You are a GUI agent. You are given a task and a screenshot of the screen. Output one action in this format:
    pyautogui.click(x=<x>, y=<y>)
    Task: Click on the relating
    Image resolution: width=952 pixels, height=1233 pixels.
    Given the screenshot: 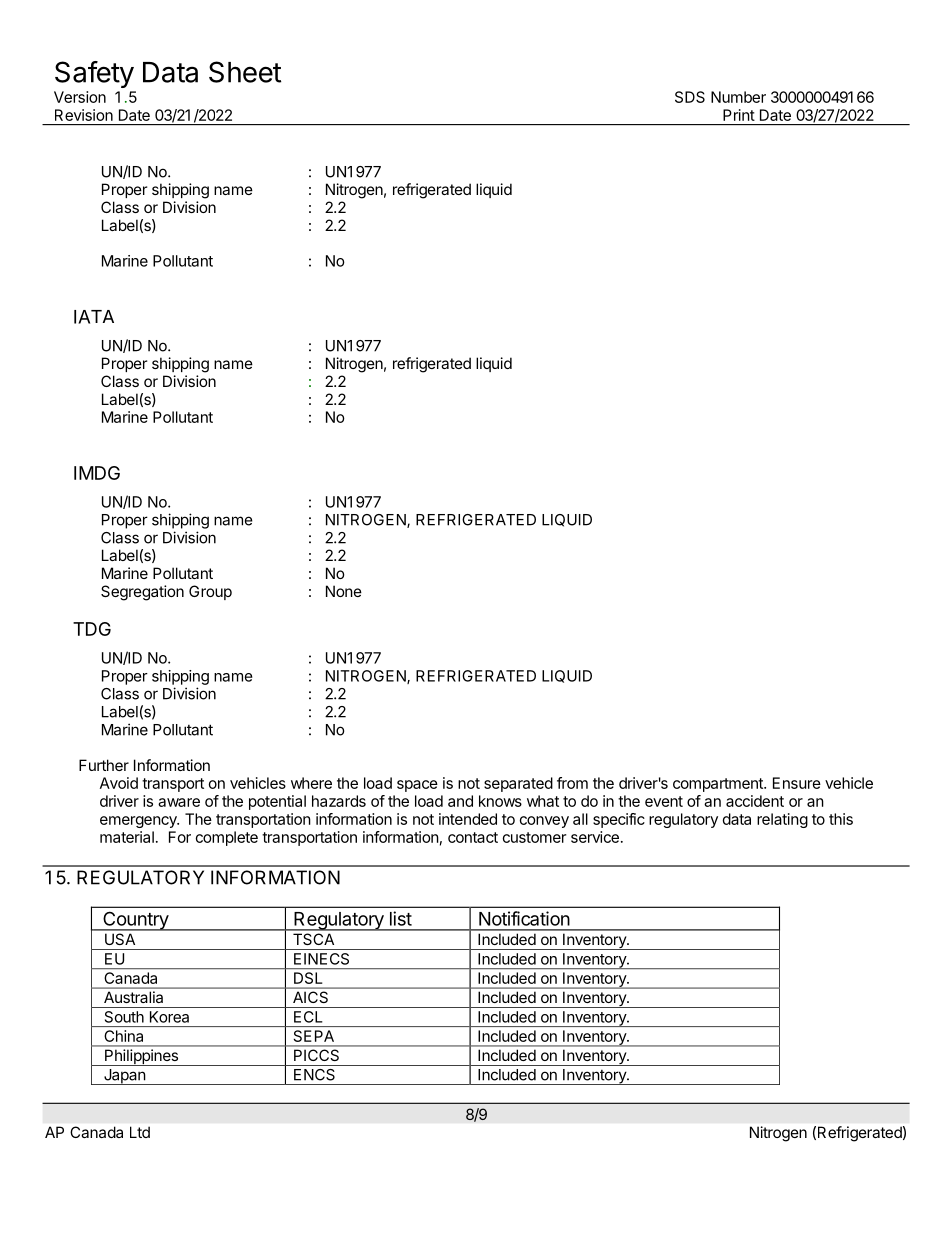 What is the action you would take?
    pyautogui.click(x=782, y=820)
